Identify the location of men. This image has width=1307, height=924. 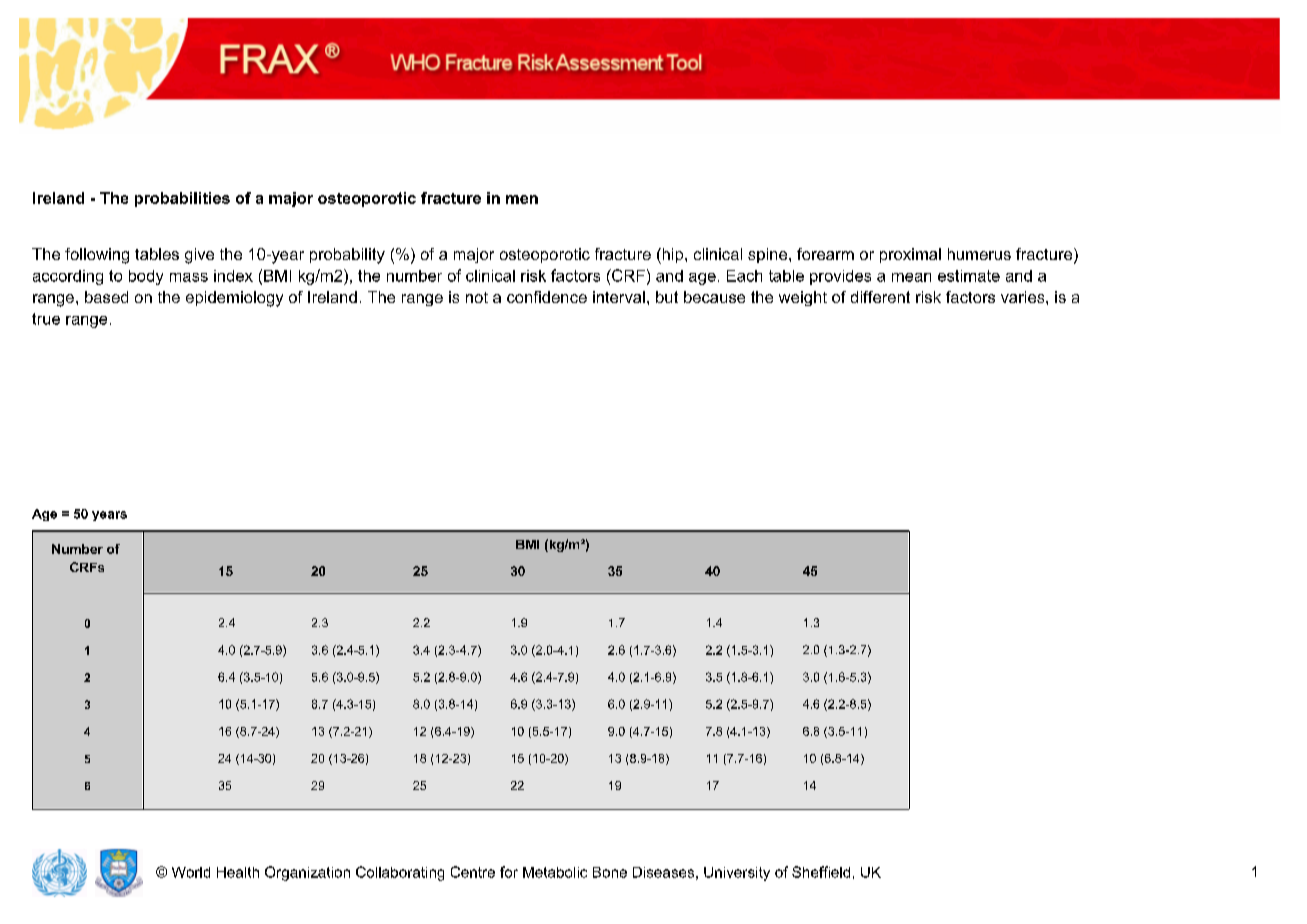
(522, 199).
